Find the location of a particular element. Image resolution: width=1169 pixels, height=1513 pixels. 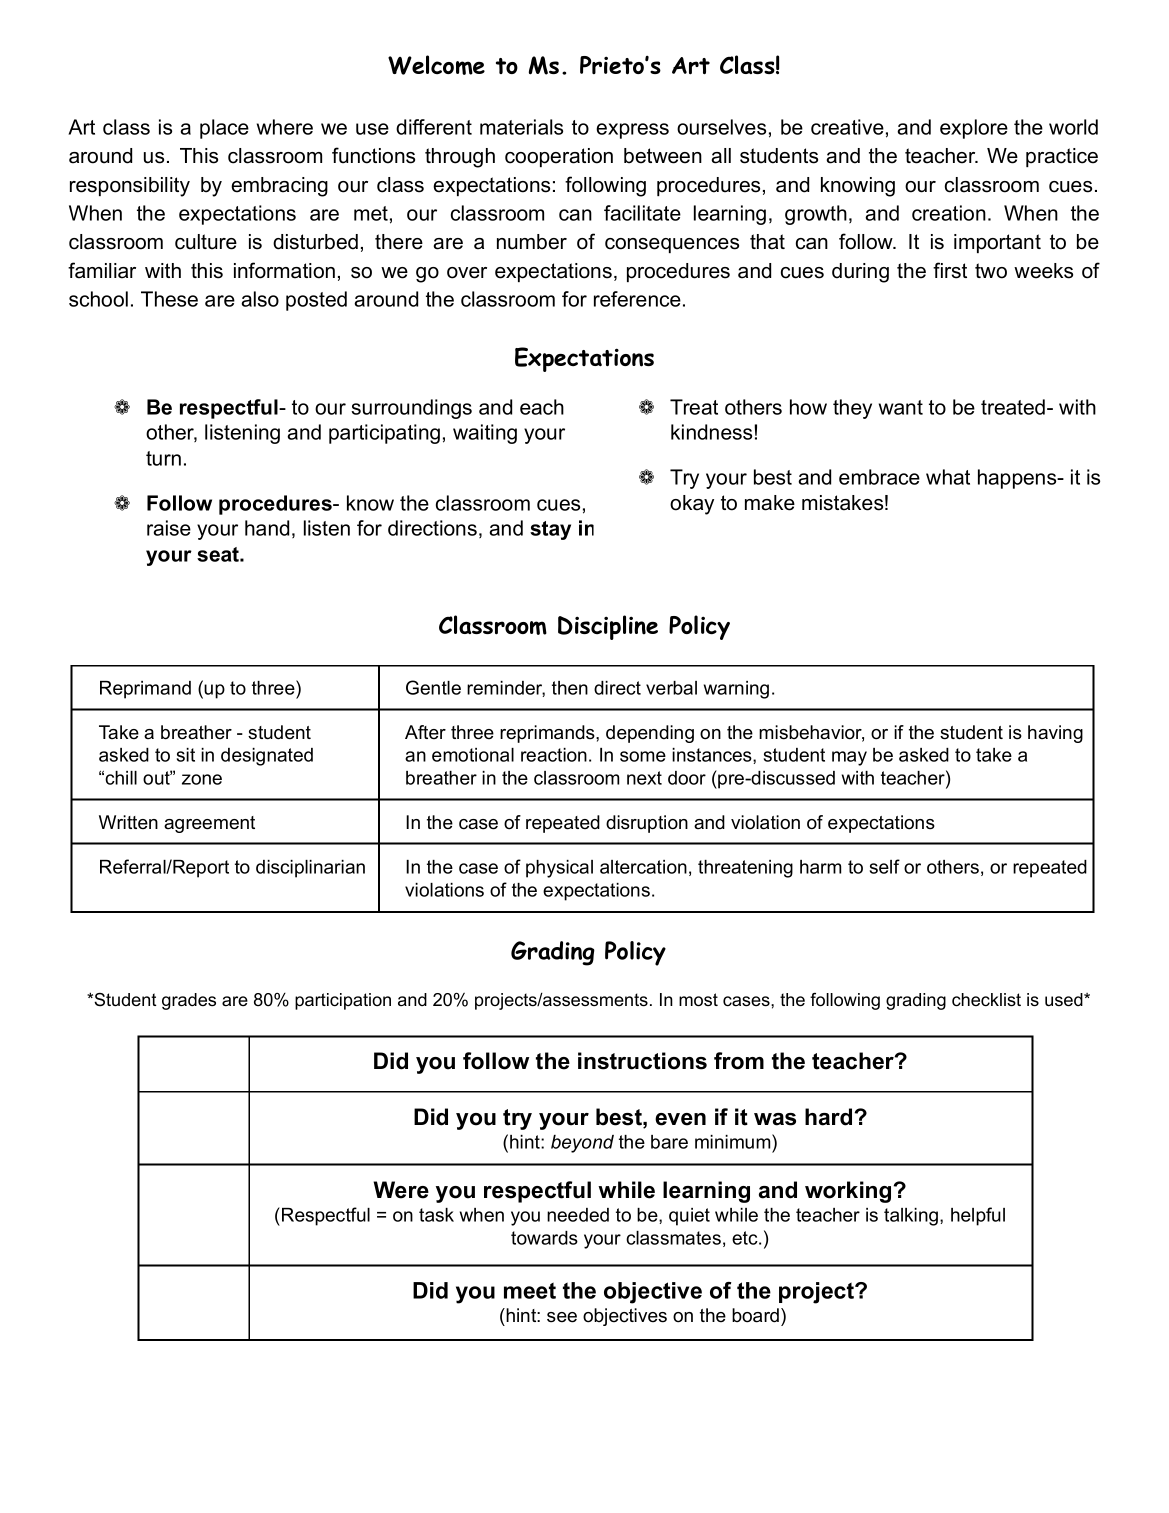

stay is located at coordinates (550, 530).
